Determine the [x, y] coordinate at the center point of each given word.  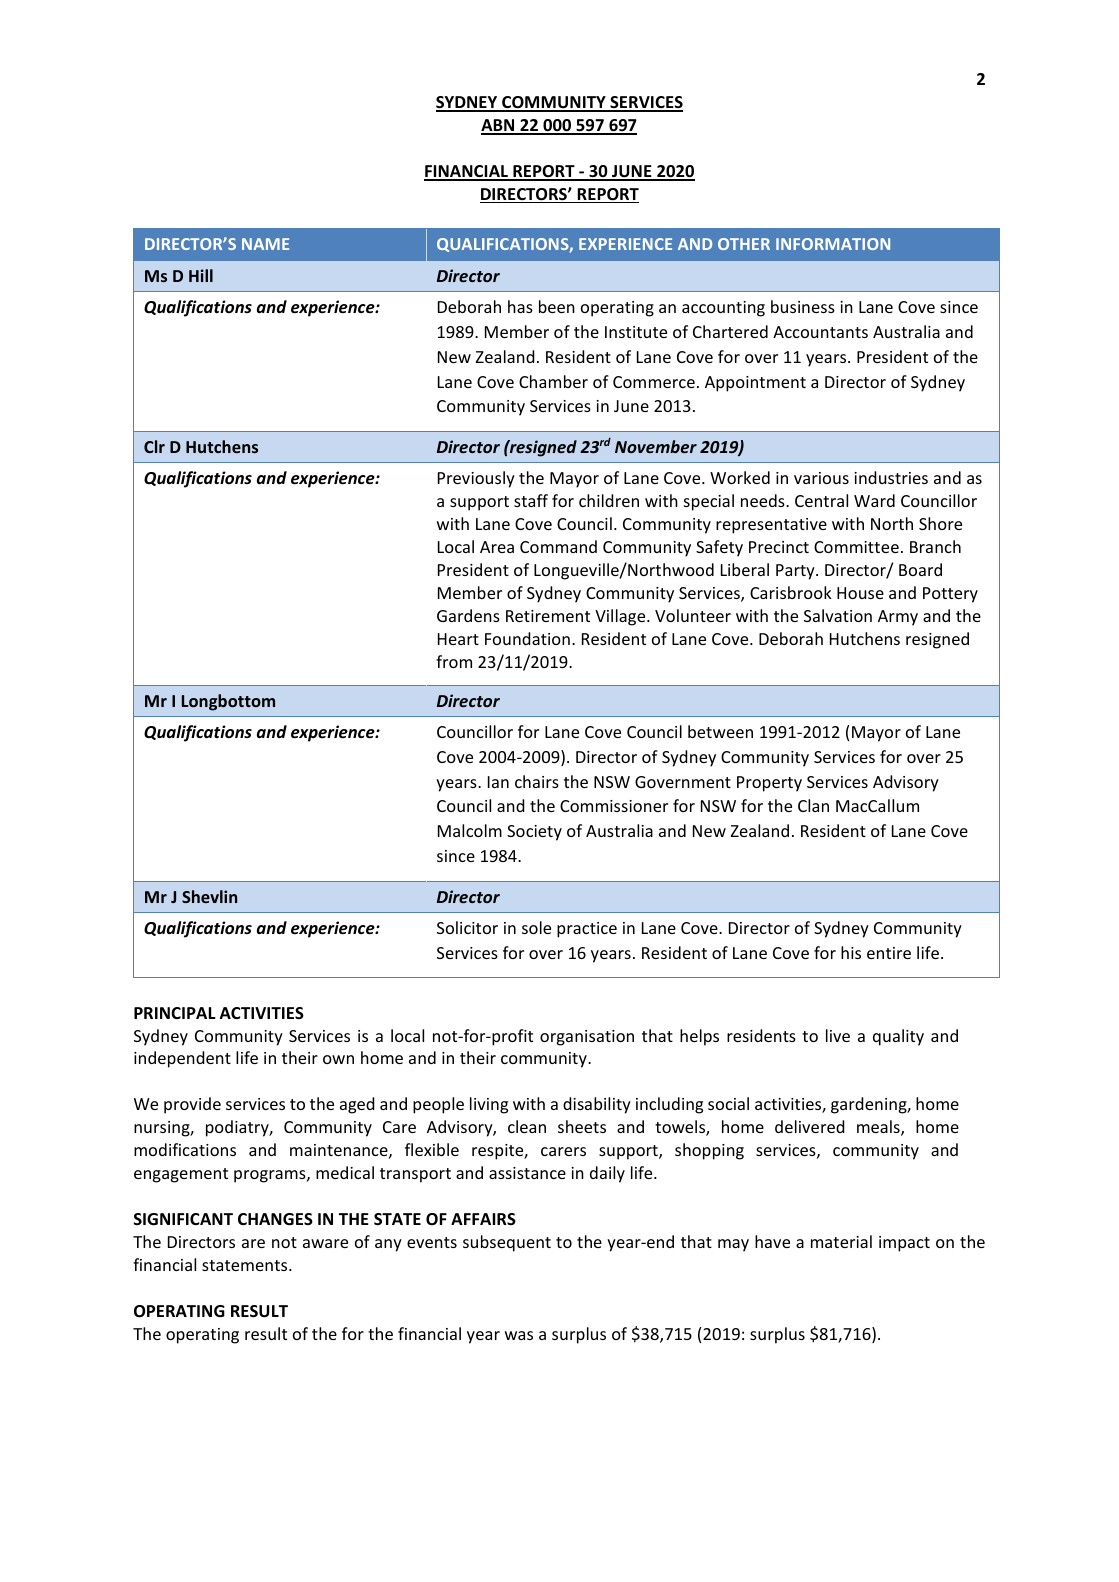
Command [558, 546]
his [851, 952]
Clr [154, 446]
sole [536, 927]
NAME [265, 244]
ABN [499, 126]
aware [325, 1243]
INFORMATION [833, 244]
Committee [856, 547]
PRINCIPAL [175, 1013]
